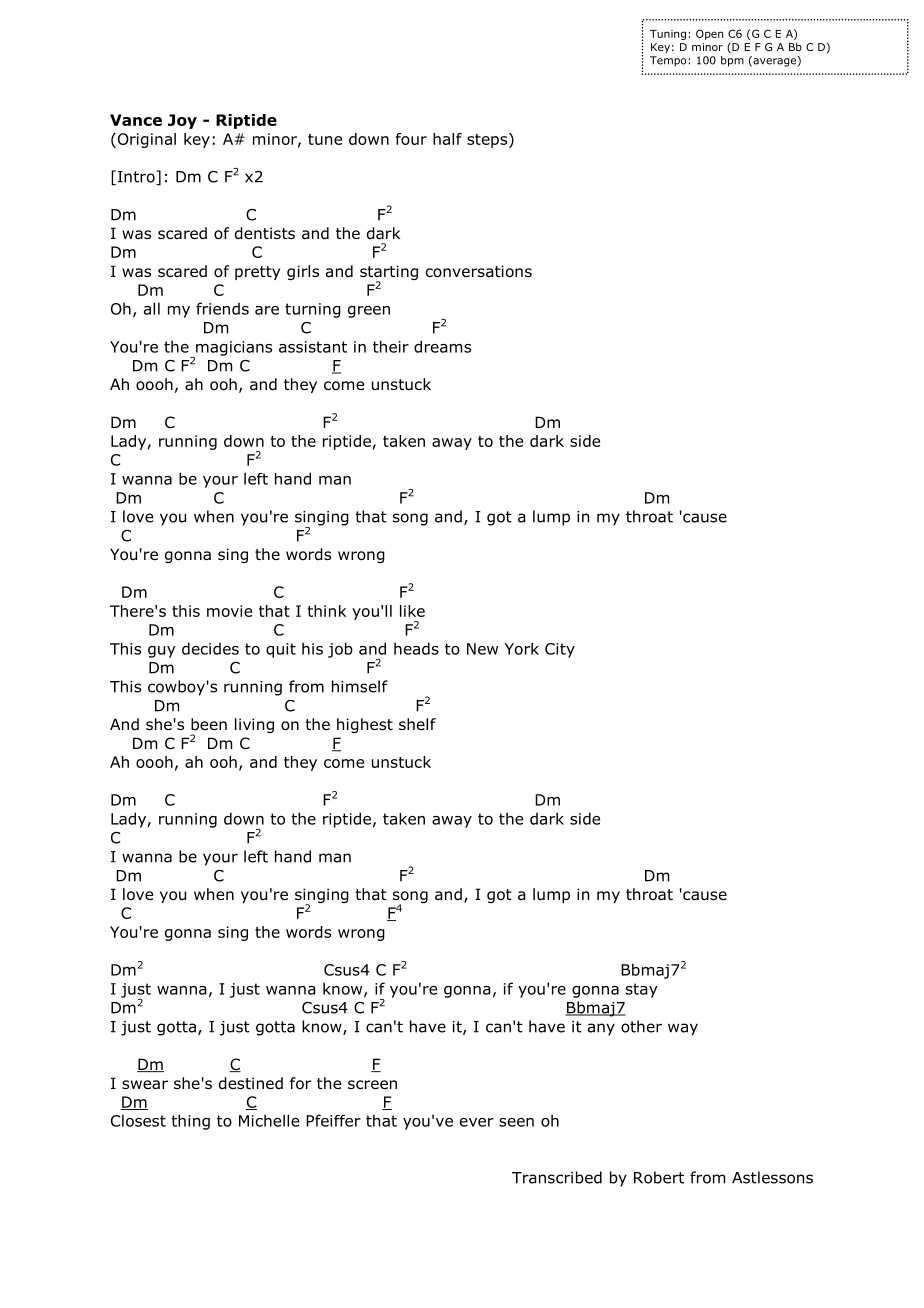  Describe the element at coordinates (412, 611) in the document. I see `like` at that location.
